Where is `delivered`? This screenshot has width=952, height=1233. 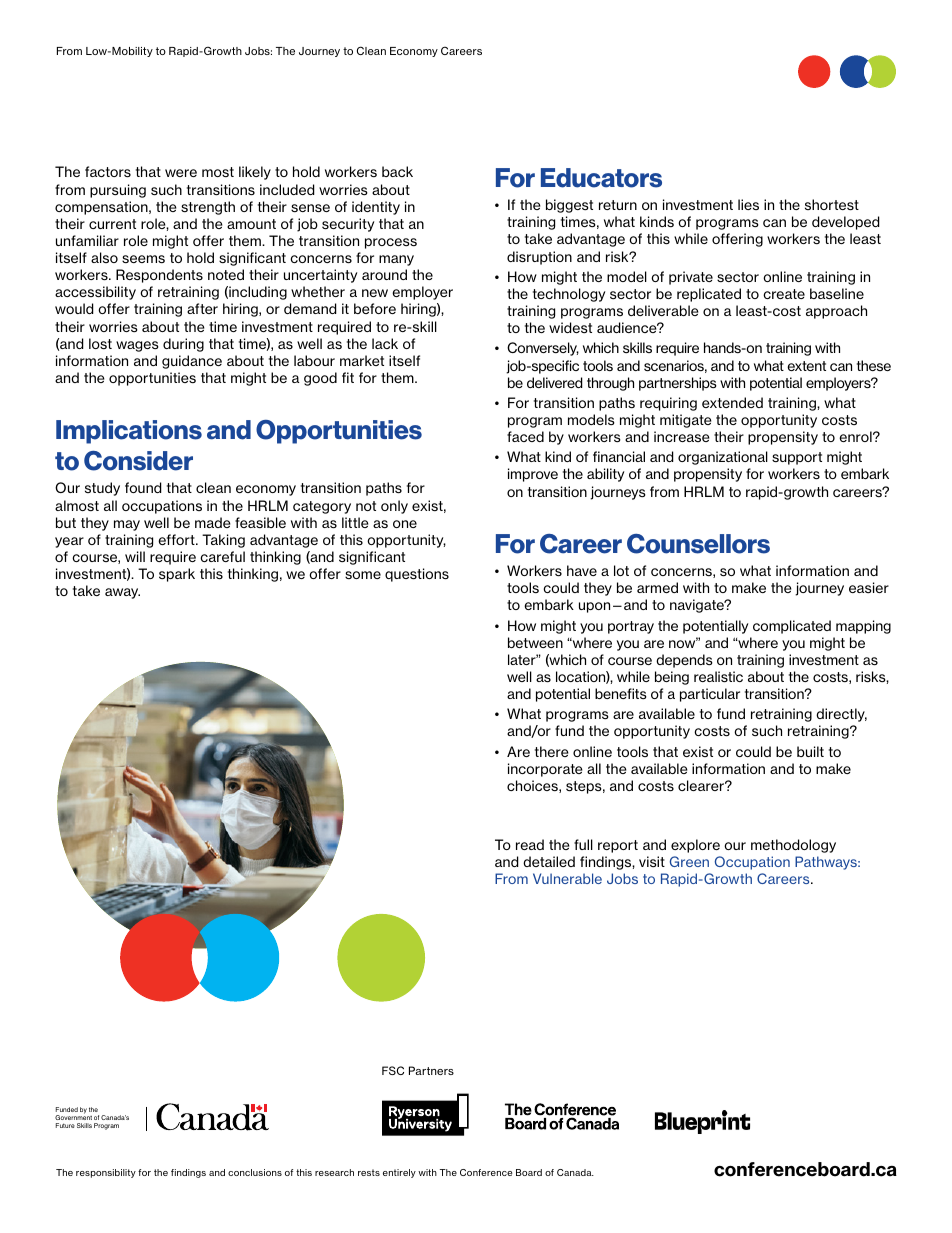
delivered is located at coordinates (555, 382).
